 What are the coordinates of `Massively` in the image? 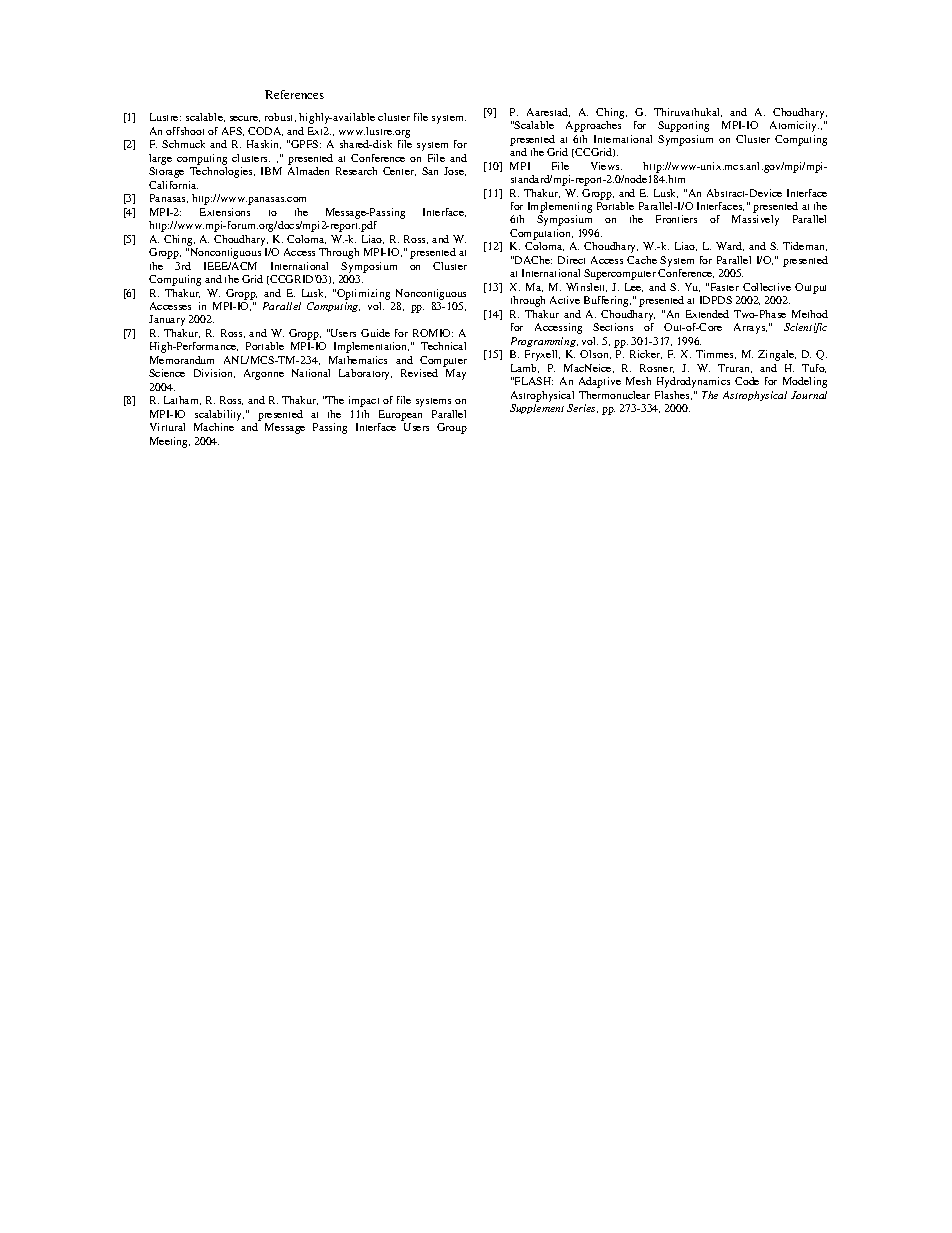 It's located at (755, 220).
